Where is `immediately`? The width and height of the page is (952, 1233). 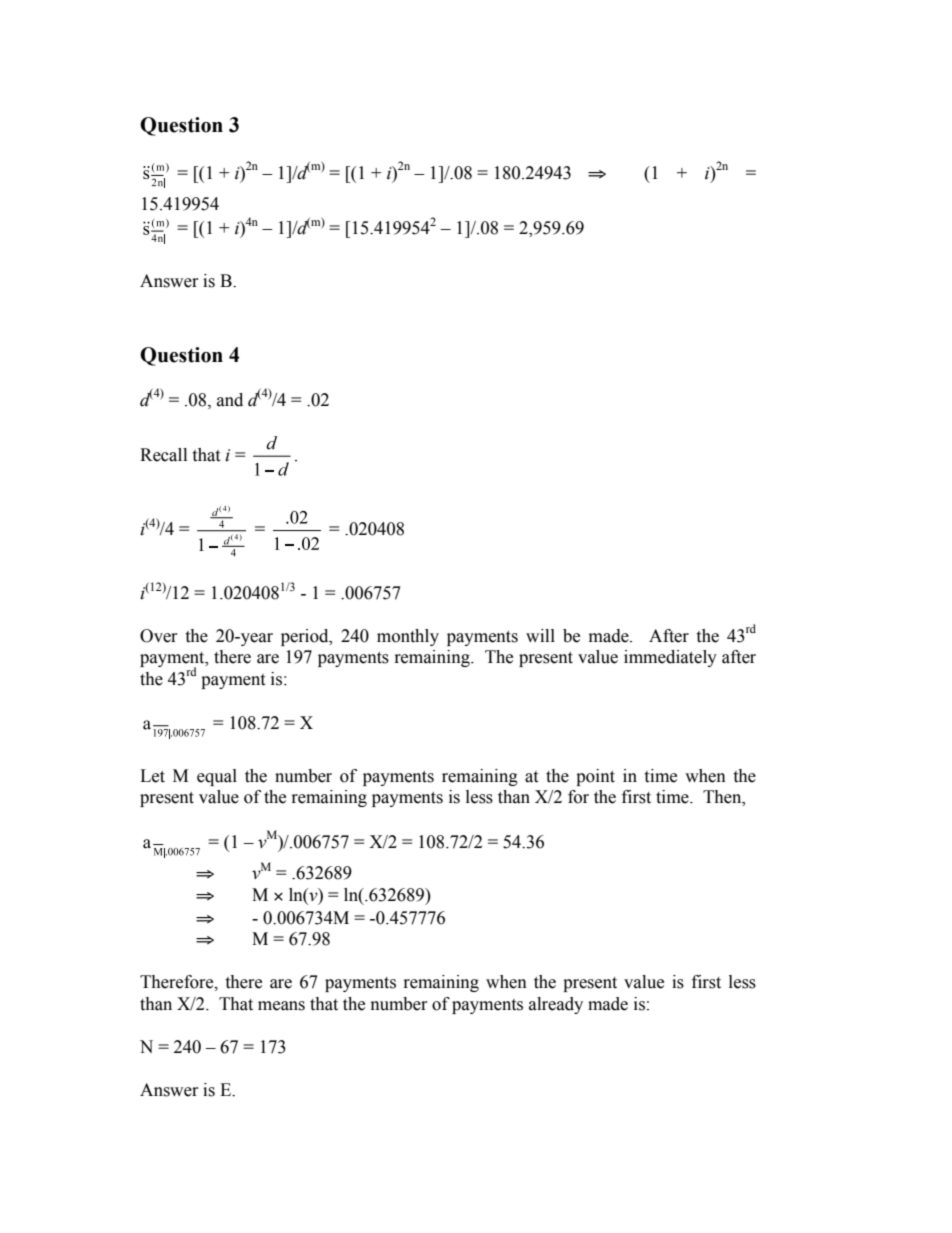 immediately is located at coordinates (670, 658).
